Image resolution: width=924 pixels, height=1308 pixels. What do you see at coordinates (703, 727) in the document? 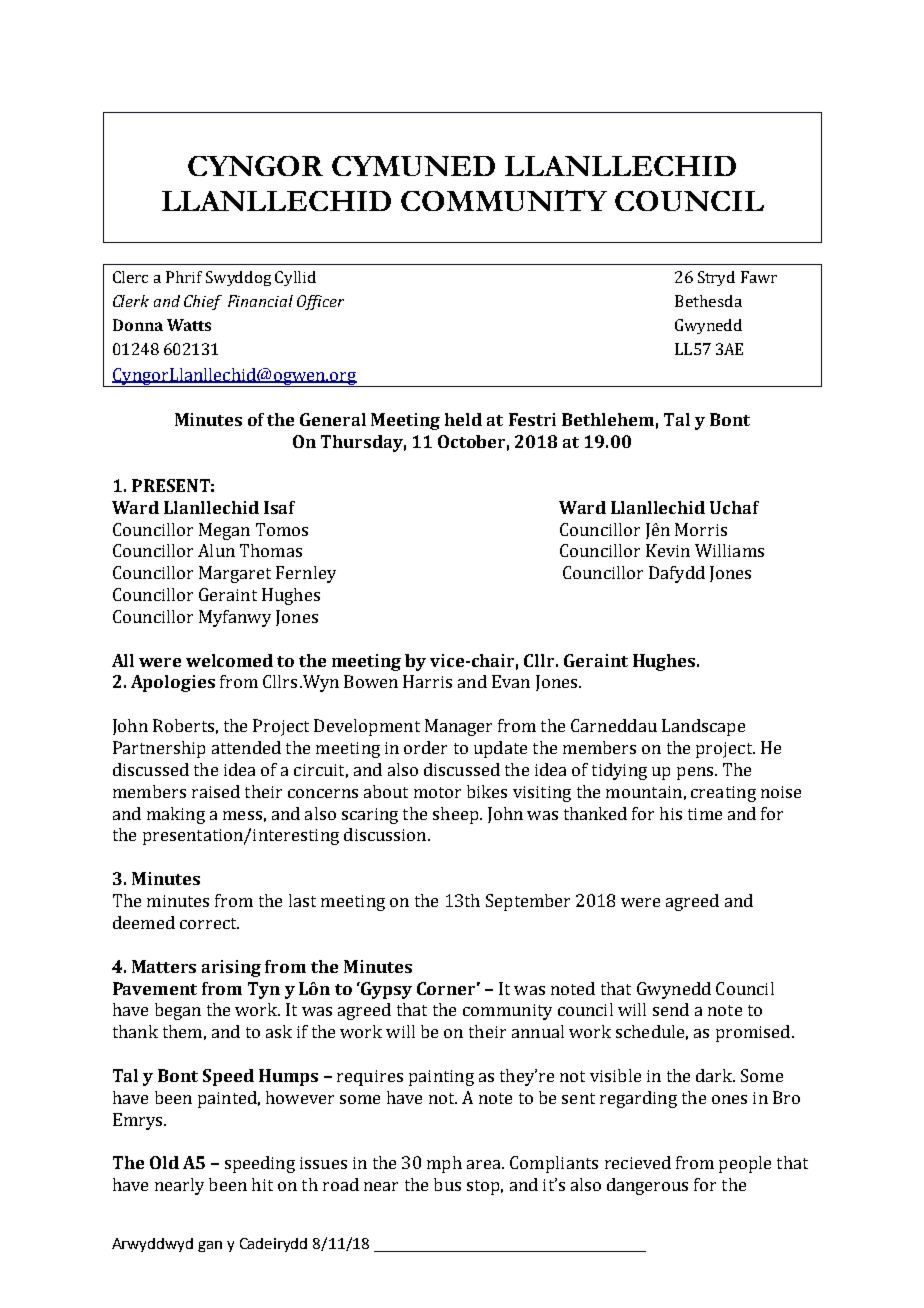
I see `Landscape` at bounding box center [703, 727].
